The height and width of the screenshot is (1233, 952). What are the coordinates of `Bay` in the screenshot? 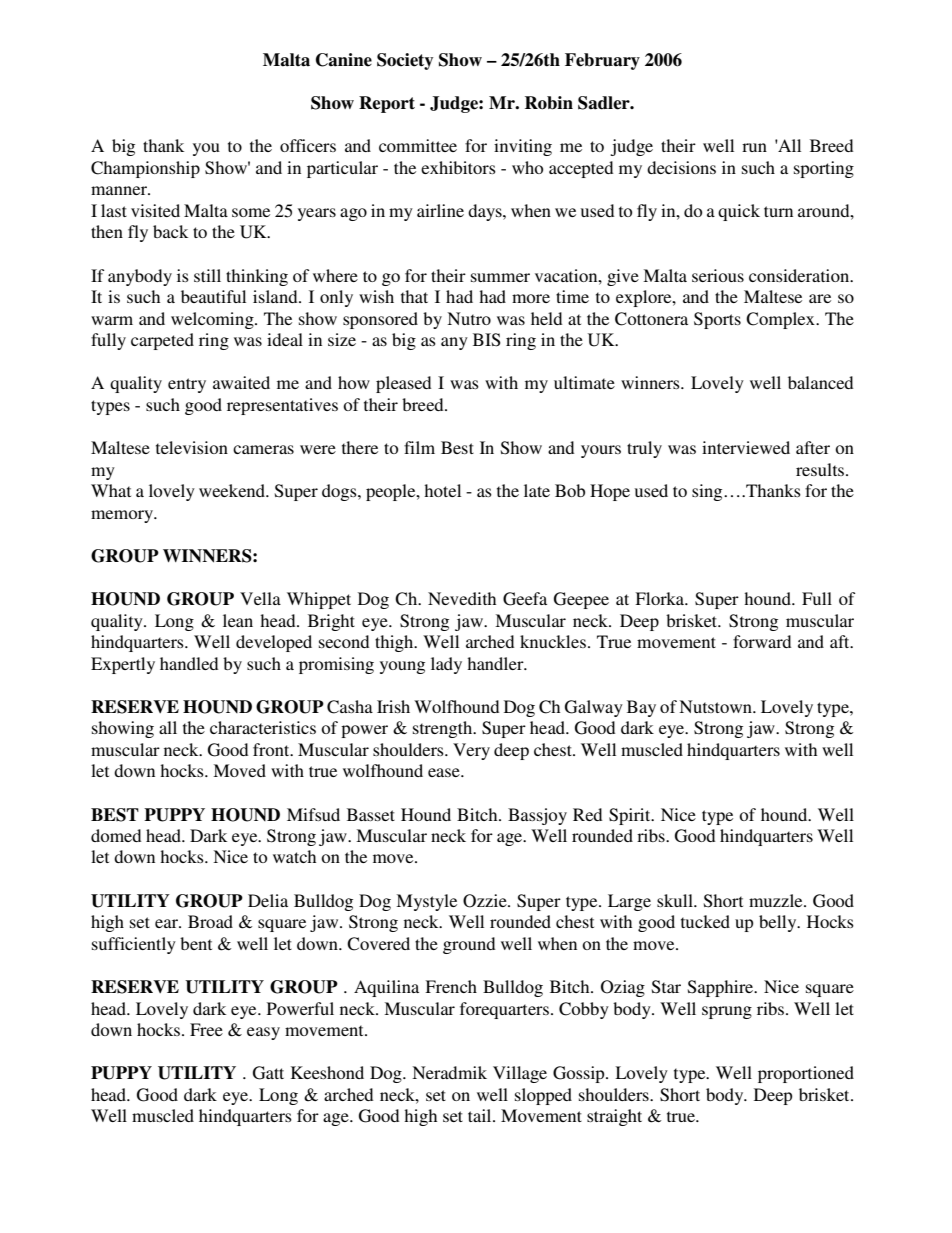 It's located at (641, 708).
